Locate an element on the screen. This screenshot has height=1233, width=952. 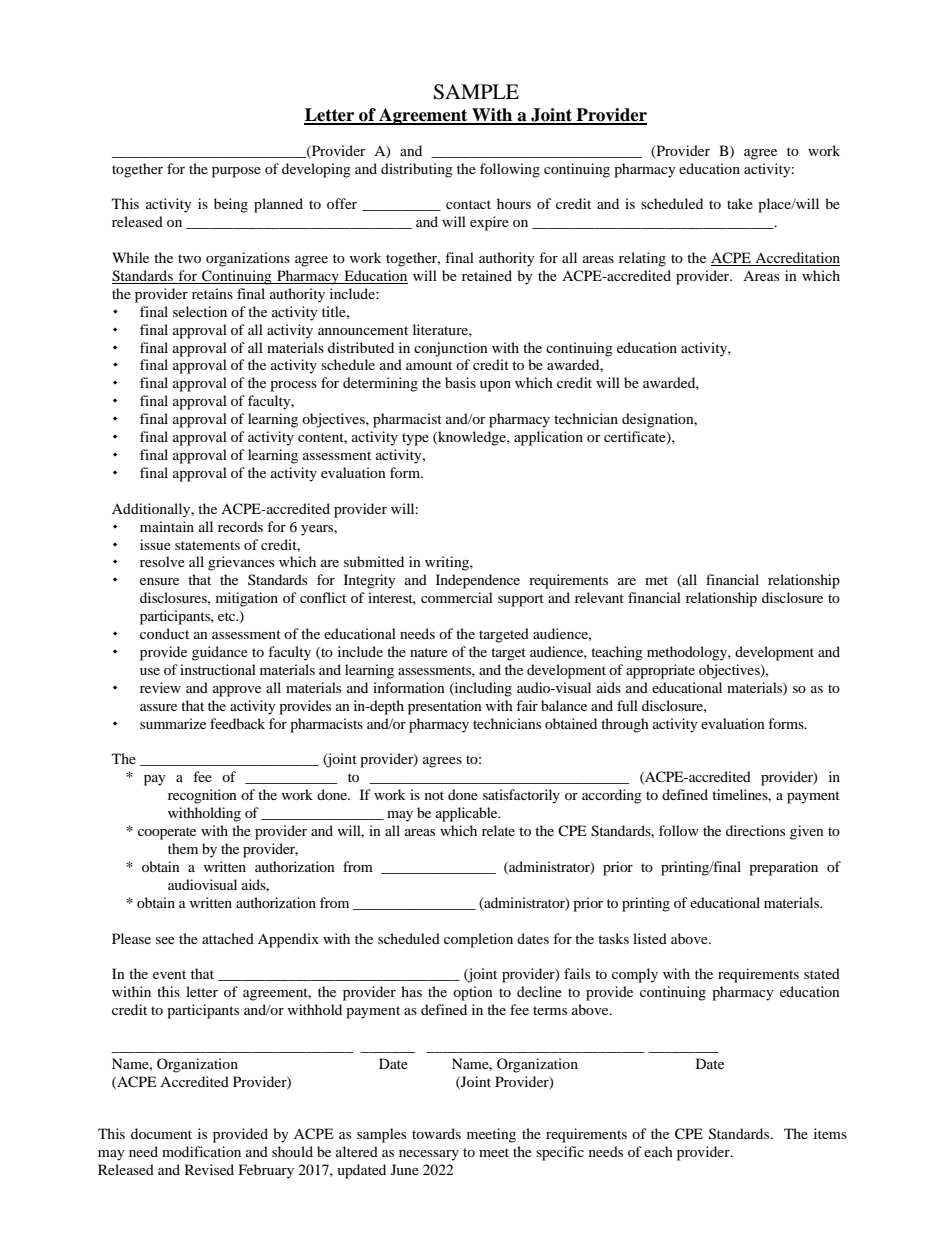
them is located at coordinates (183, 848).
